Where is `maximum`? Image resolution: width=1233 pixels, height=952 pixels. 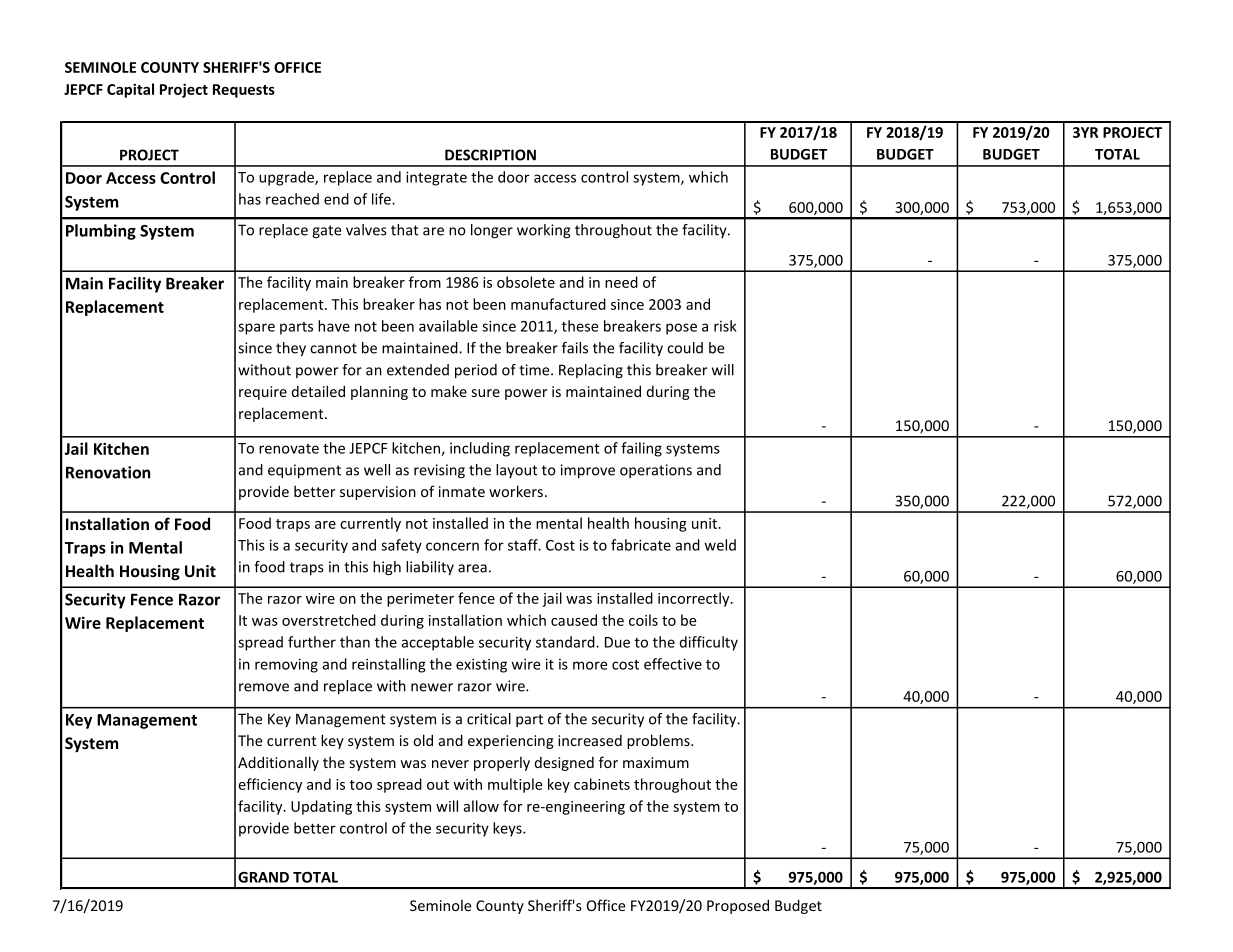
maximum is located at coordinates (656, 762).
